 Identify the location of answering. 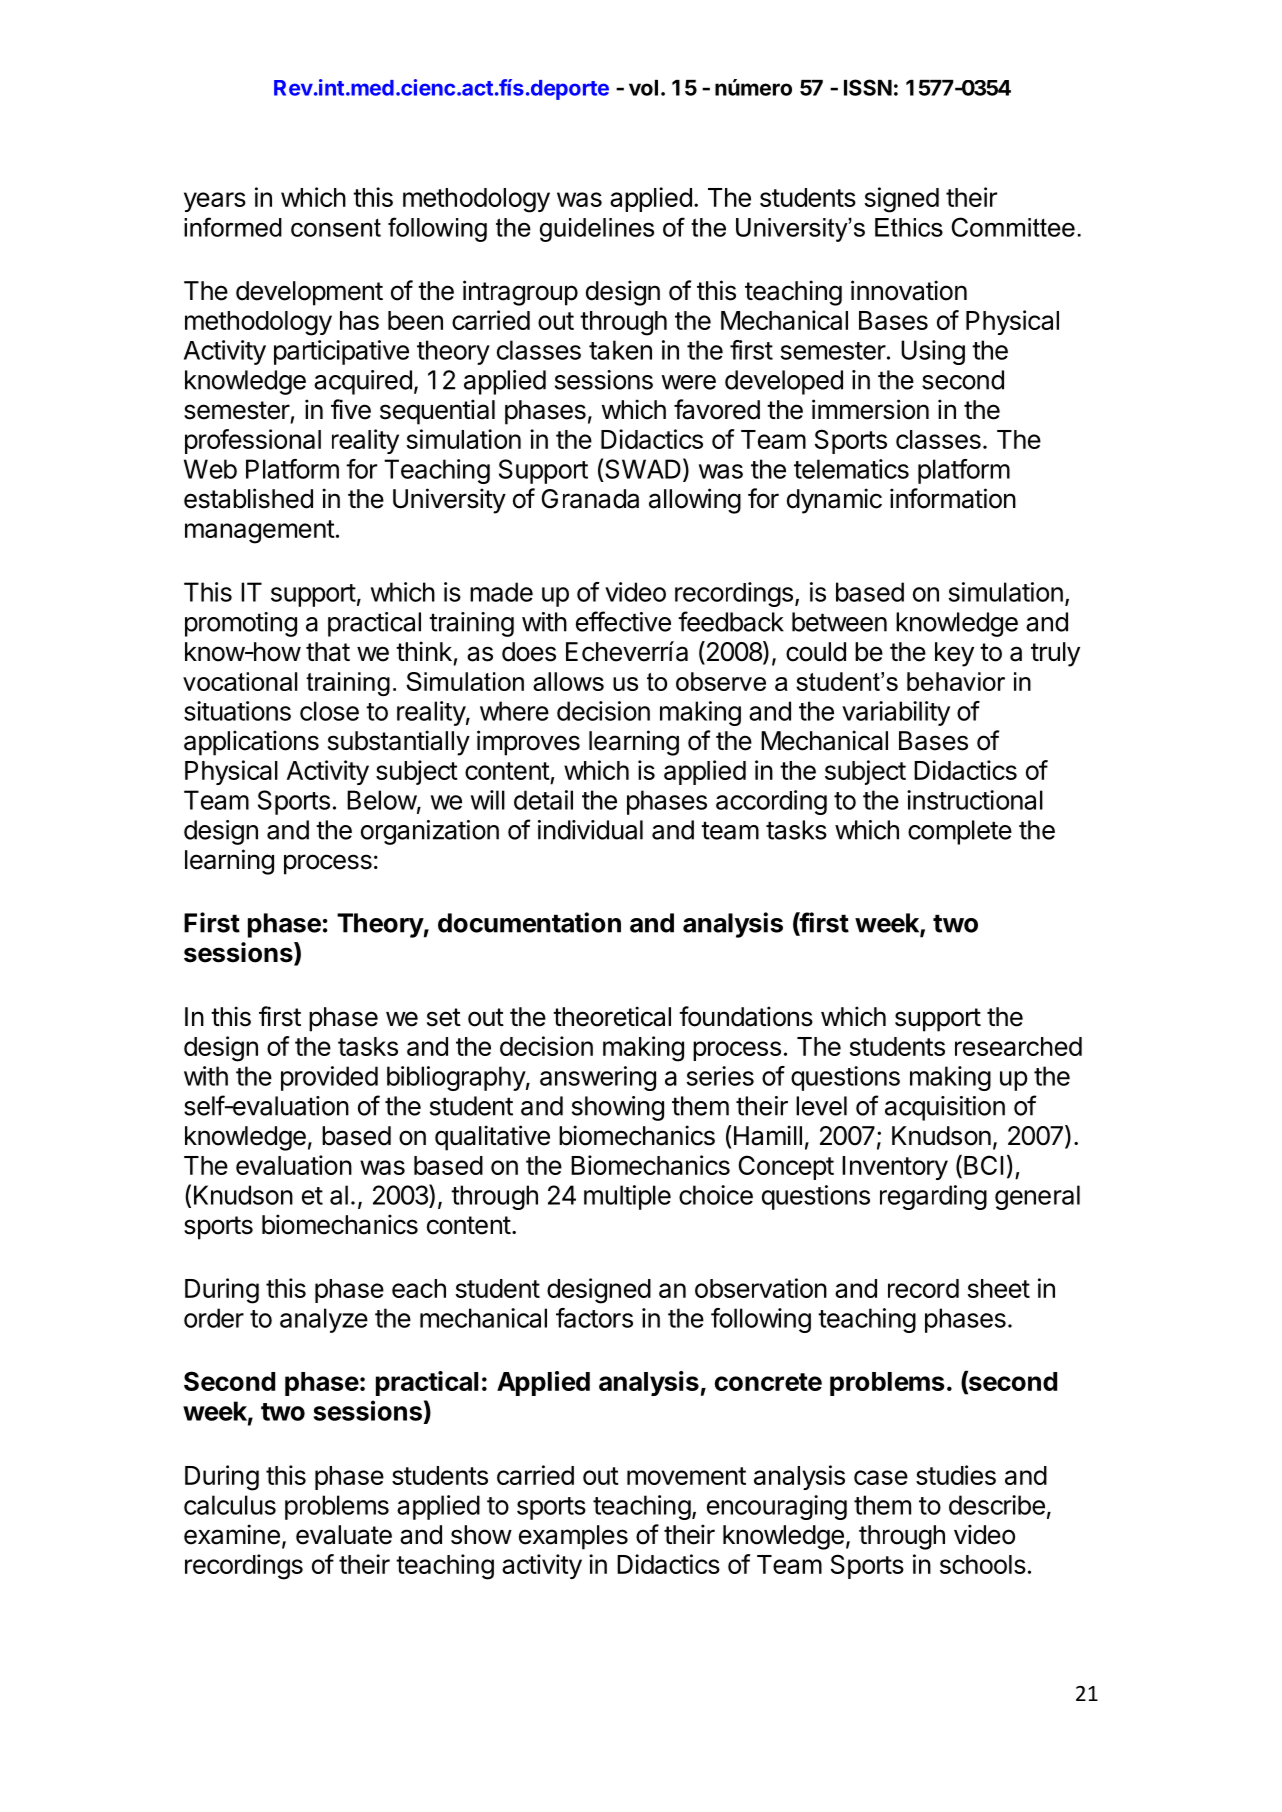
(598, 1078).
